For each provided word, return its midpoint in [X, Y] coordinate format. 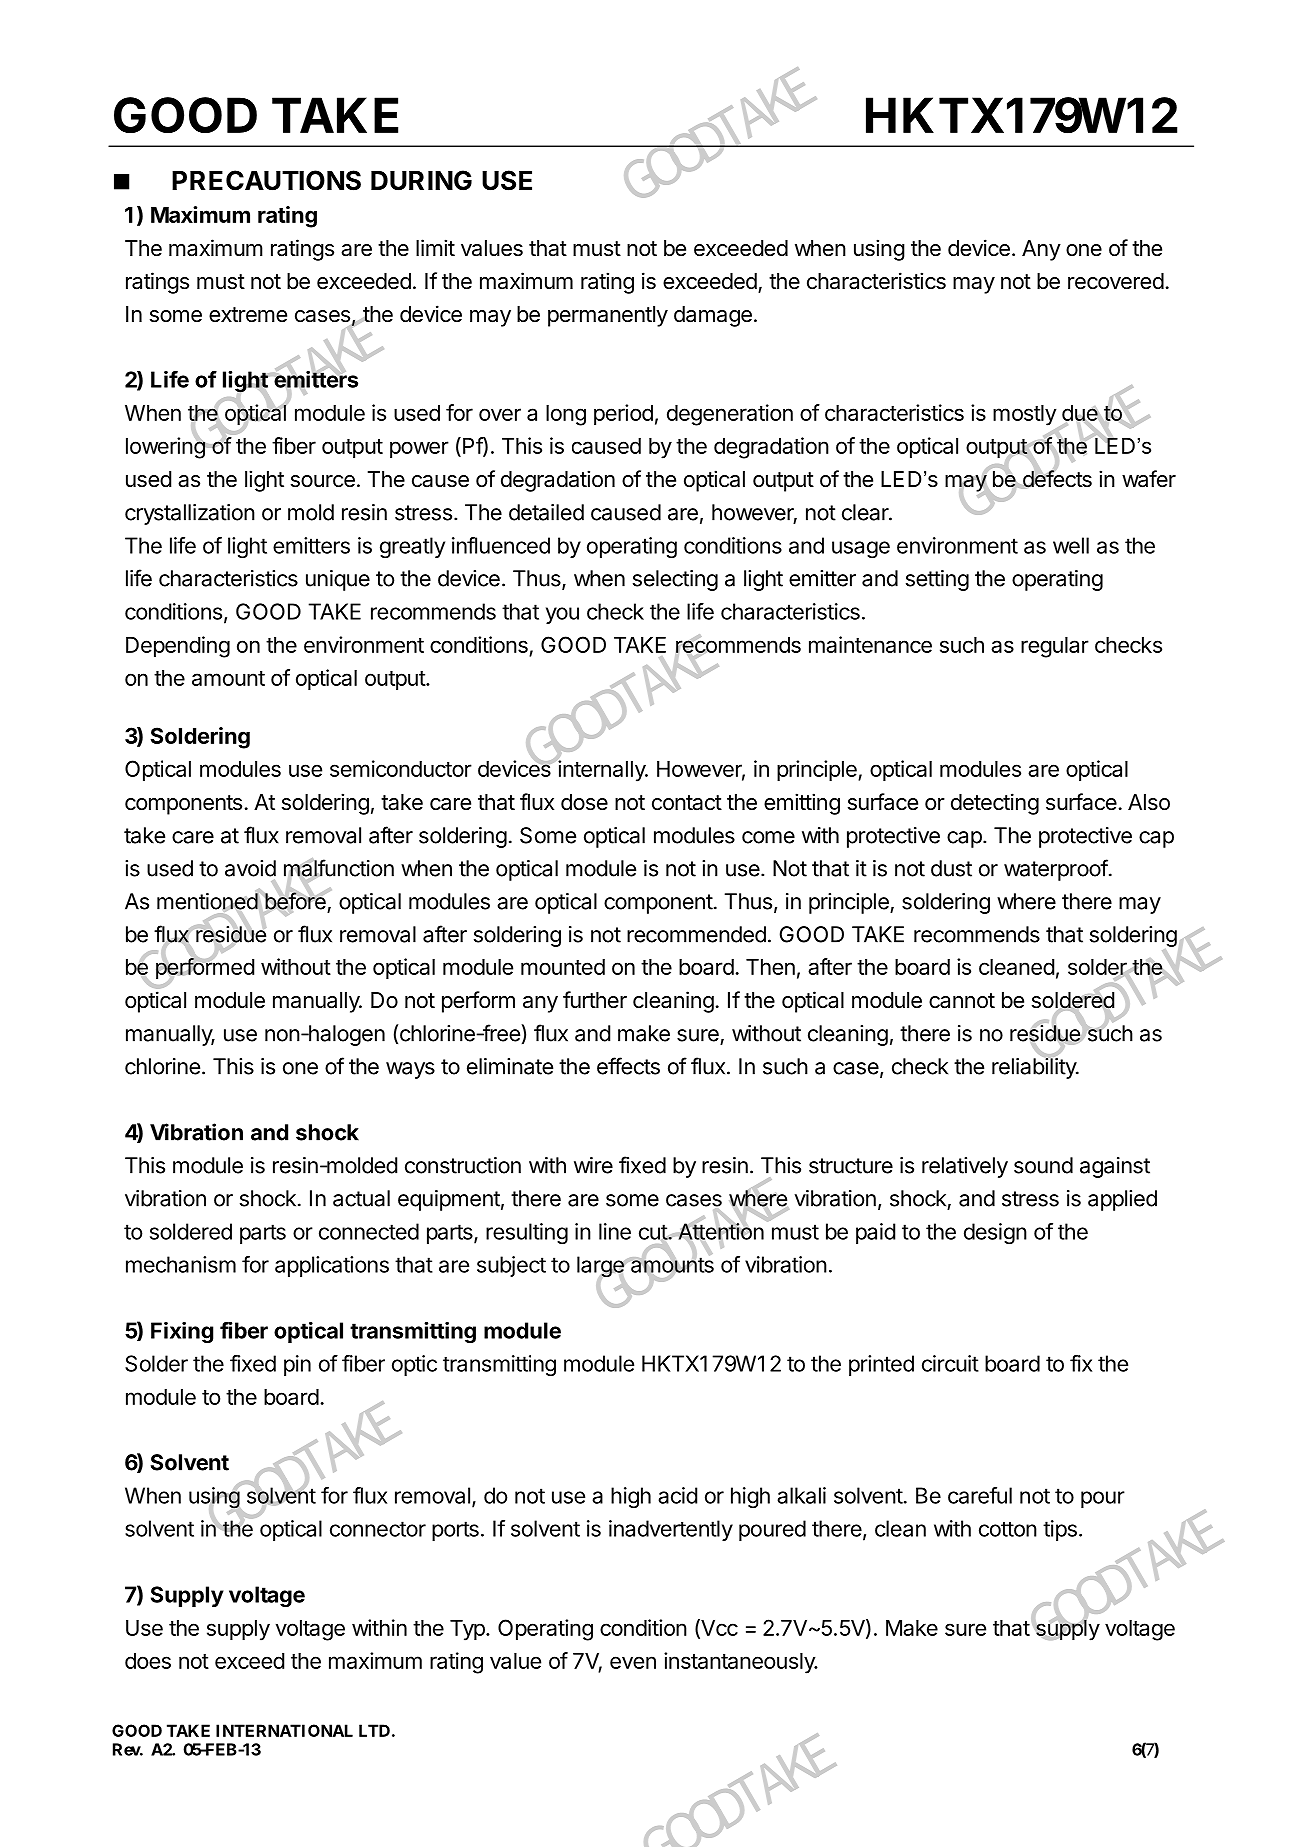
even [633, 1662]
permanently [608, 316]
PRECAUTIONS [266, 180]
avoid [250, 868]
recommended [696, 934]
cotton [1008, 1529]
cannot [962, 1001]
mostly [1025, 415]
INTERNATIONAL [284, 1730]
